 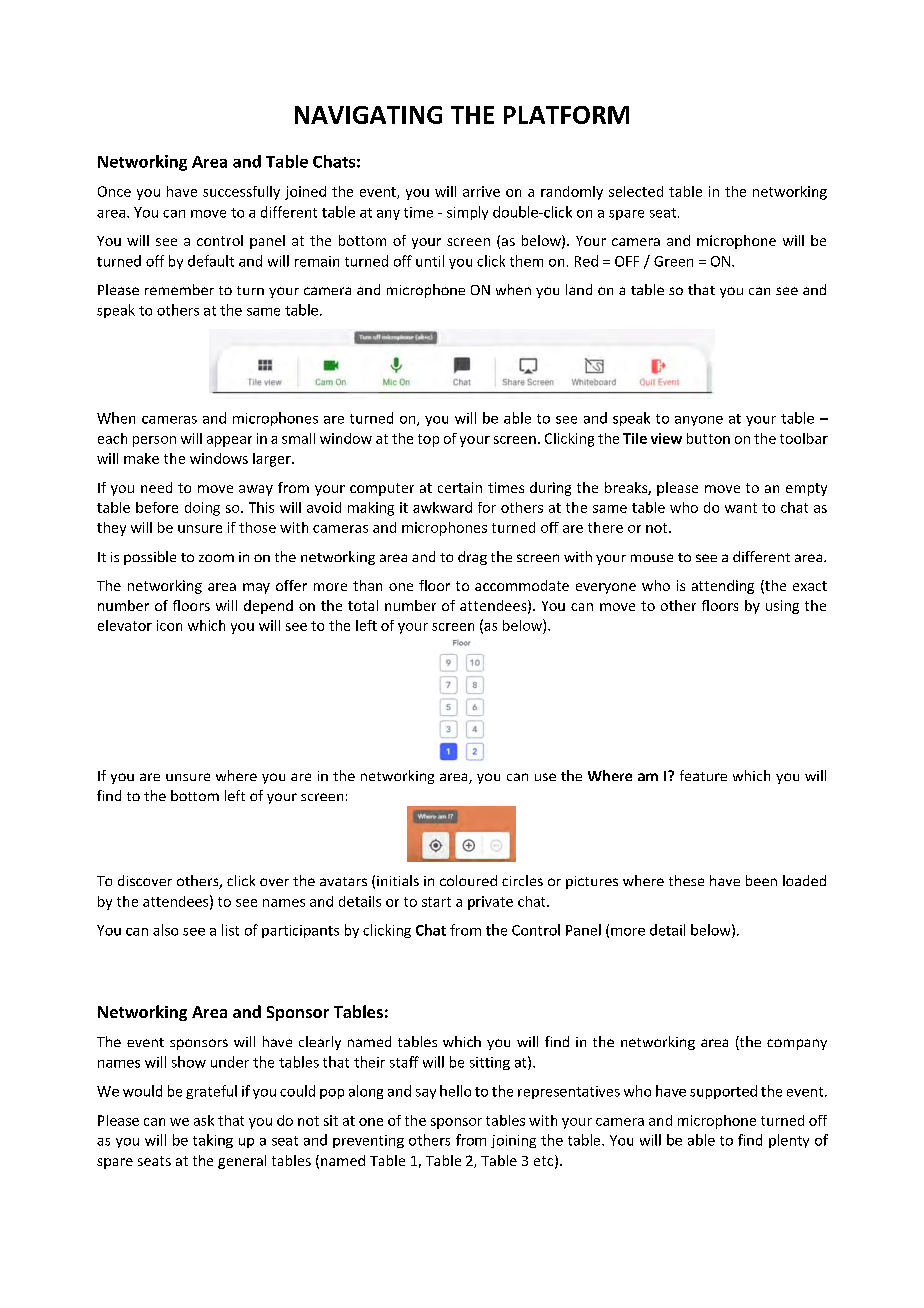 What do you see at coordinates (481, 191) in the screenshot?
I see `arrive` at bounding box center [481, 191].
